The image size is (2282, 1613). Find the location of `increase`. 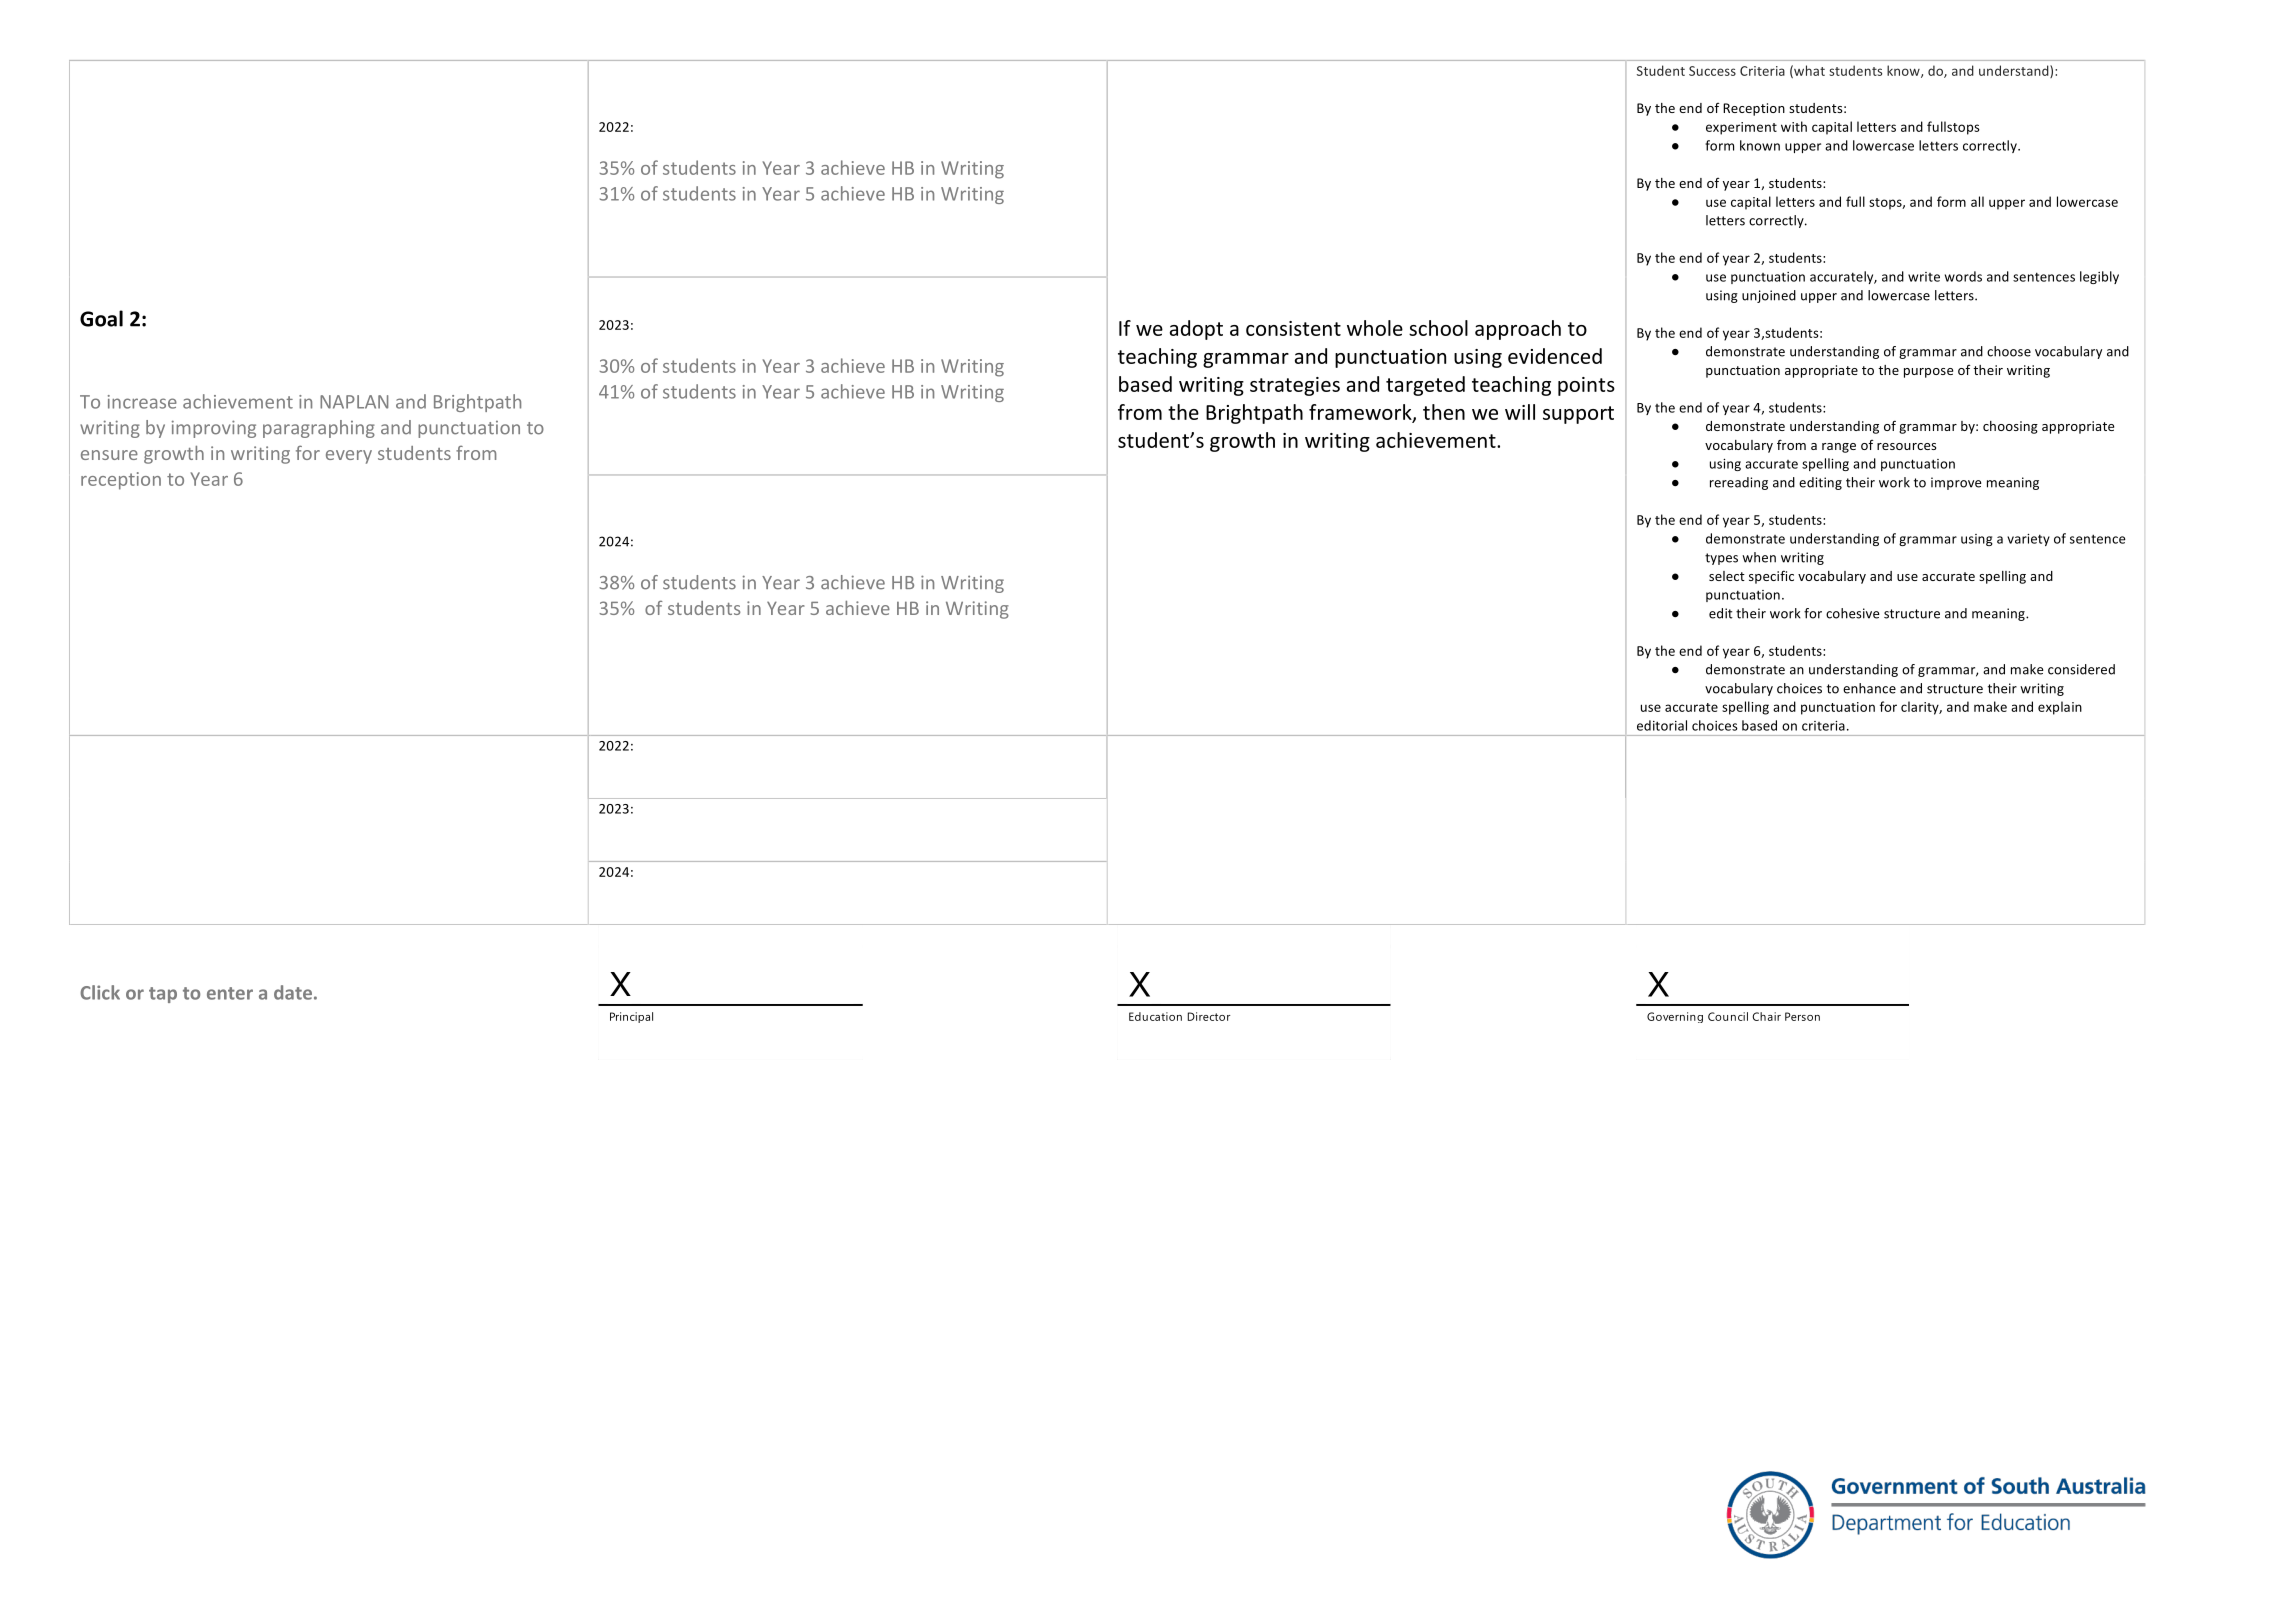

increase is located at coordinates (142, 402).
